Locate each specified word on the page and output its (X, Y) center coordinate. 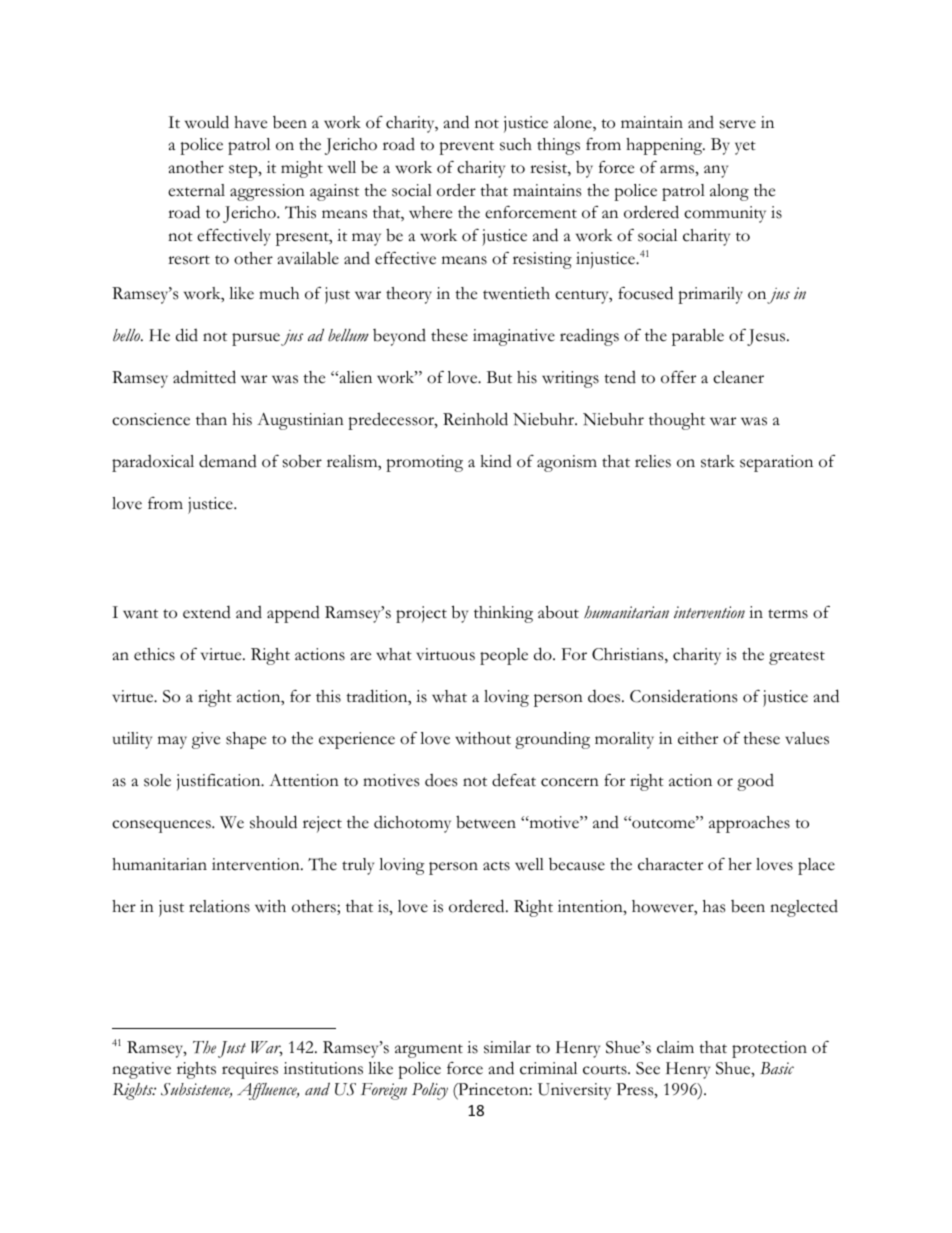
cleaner (738, 377)
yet (745, 148)
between (486, 822)
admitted (204, 377)
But (499, 377)
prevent (466, 148)
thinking (503, 614)
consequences (162, 826)
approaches (749, 824)
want (140, 614)
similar (507, 1047)
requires (250, 1070)
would (207, 122)
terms (788, 614)
